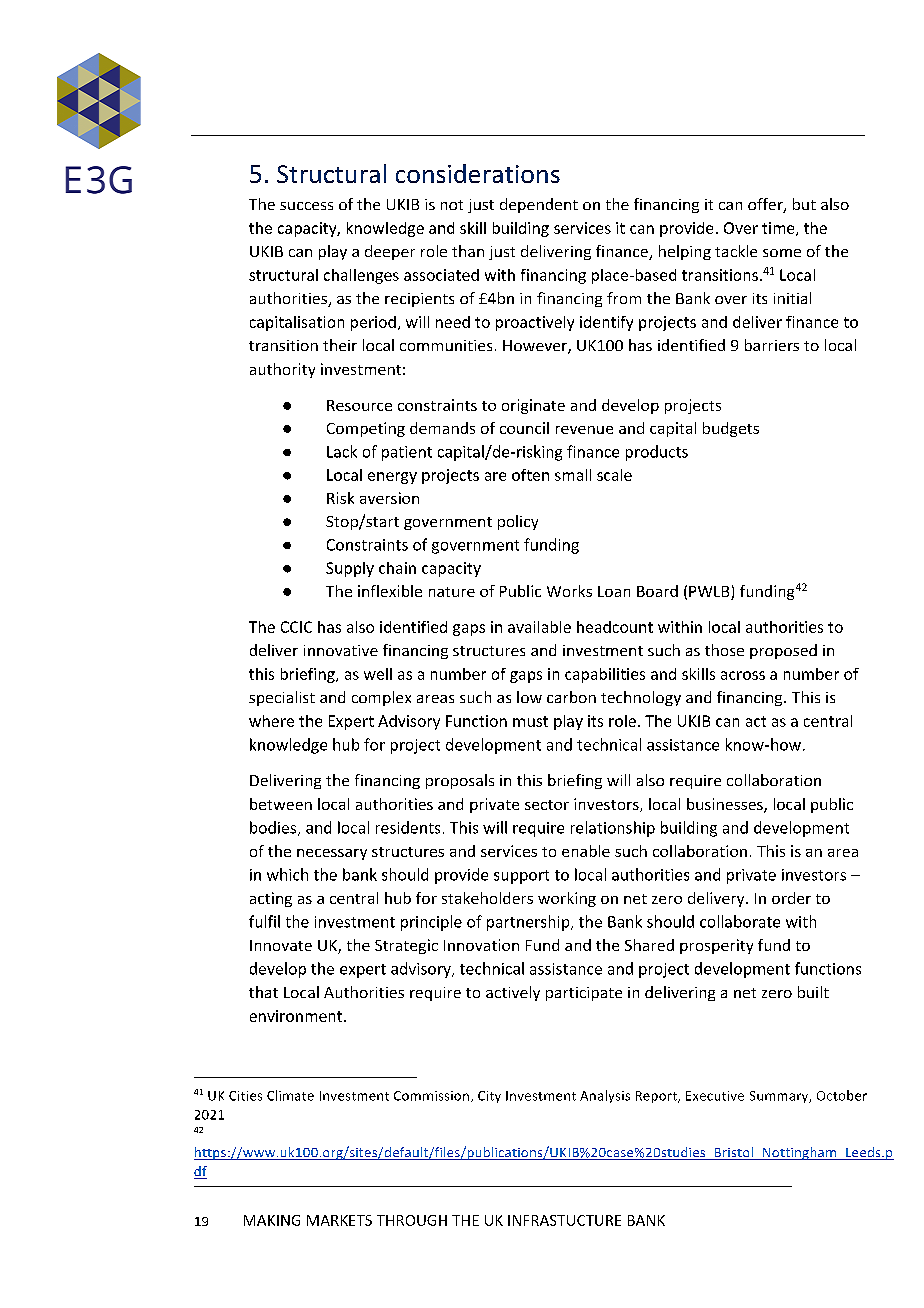  Describe the element at coordinates (584, 994) in the document. I see `participate` at that location.
